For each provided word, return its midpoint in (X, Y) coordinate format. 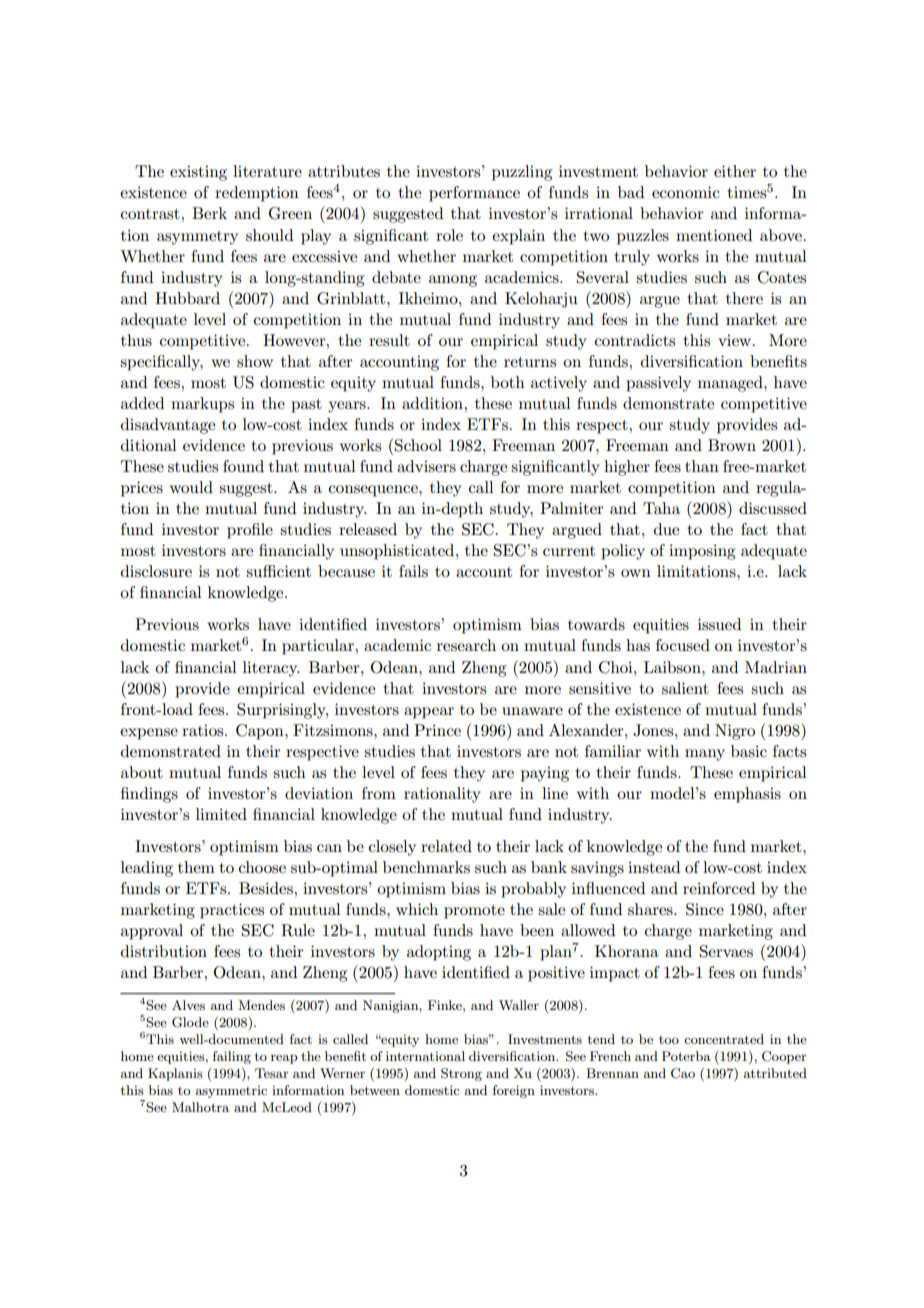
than (702, 466)
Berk (209, 213)
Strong (461, 1074)
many (705, 755)
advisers (426, 466)
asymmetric (231, 1092)
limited (221, 814)
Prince (437, 730)
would (191, 487)
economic (686, 192)
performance (474, 194)
